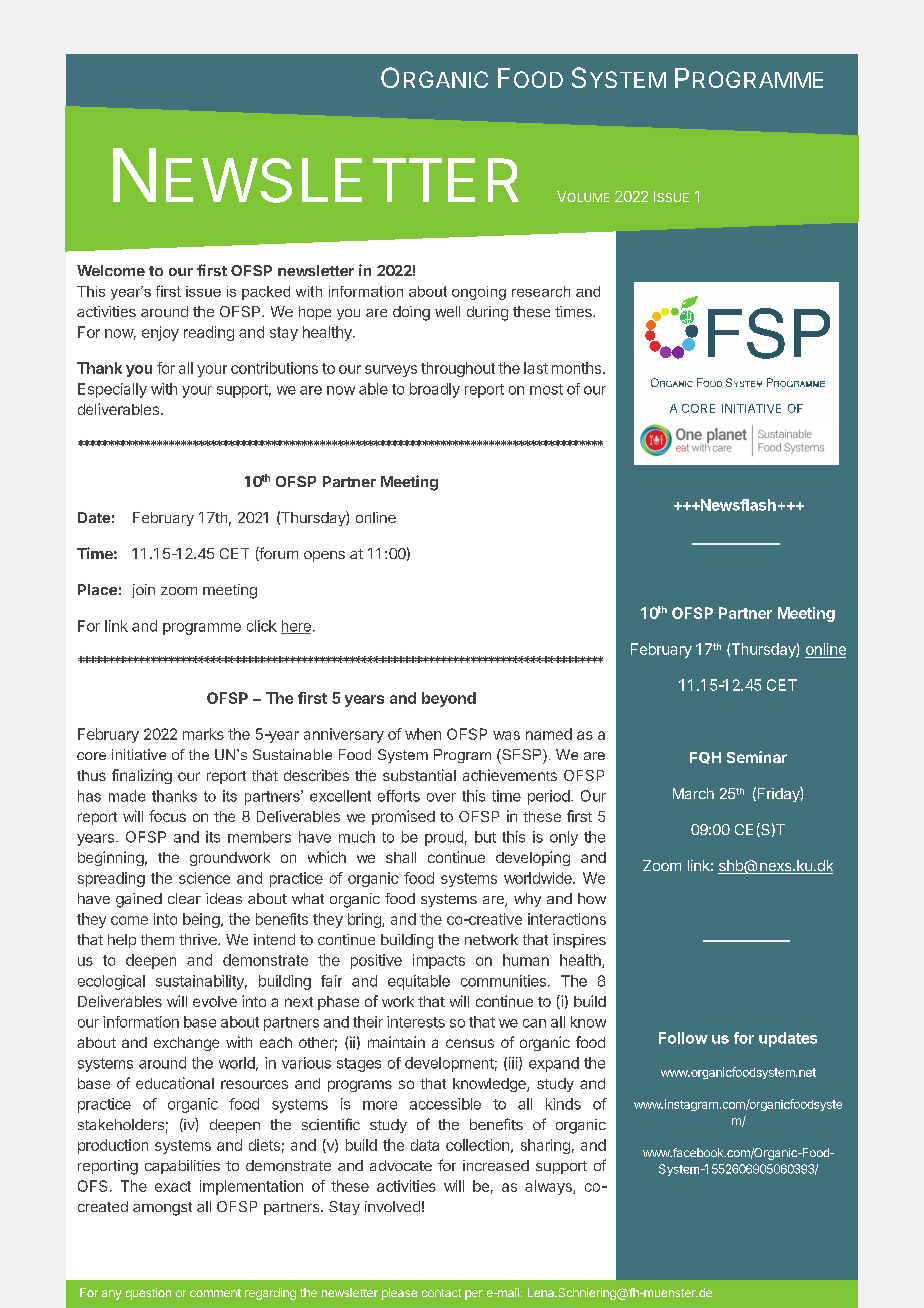 Image resolution: width=924 pixels, height=1308 pixels. I want to click on accessible, so click(445, 1104).
